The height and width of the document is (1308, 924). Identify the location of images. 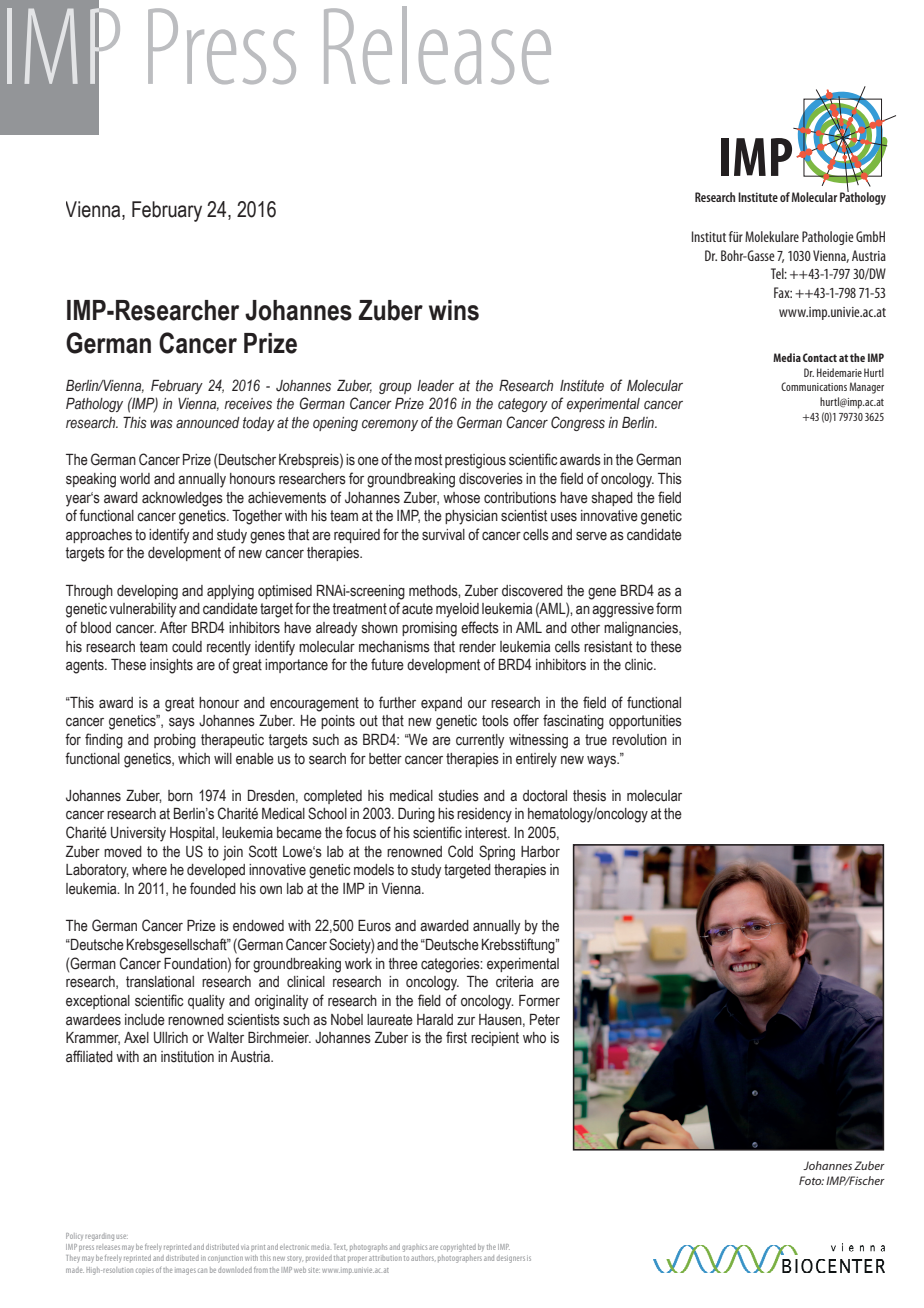
(185, 1271).
